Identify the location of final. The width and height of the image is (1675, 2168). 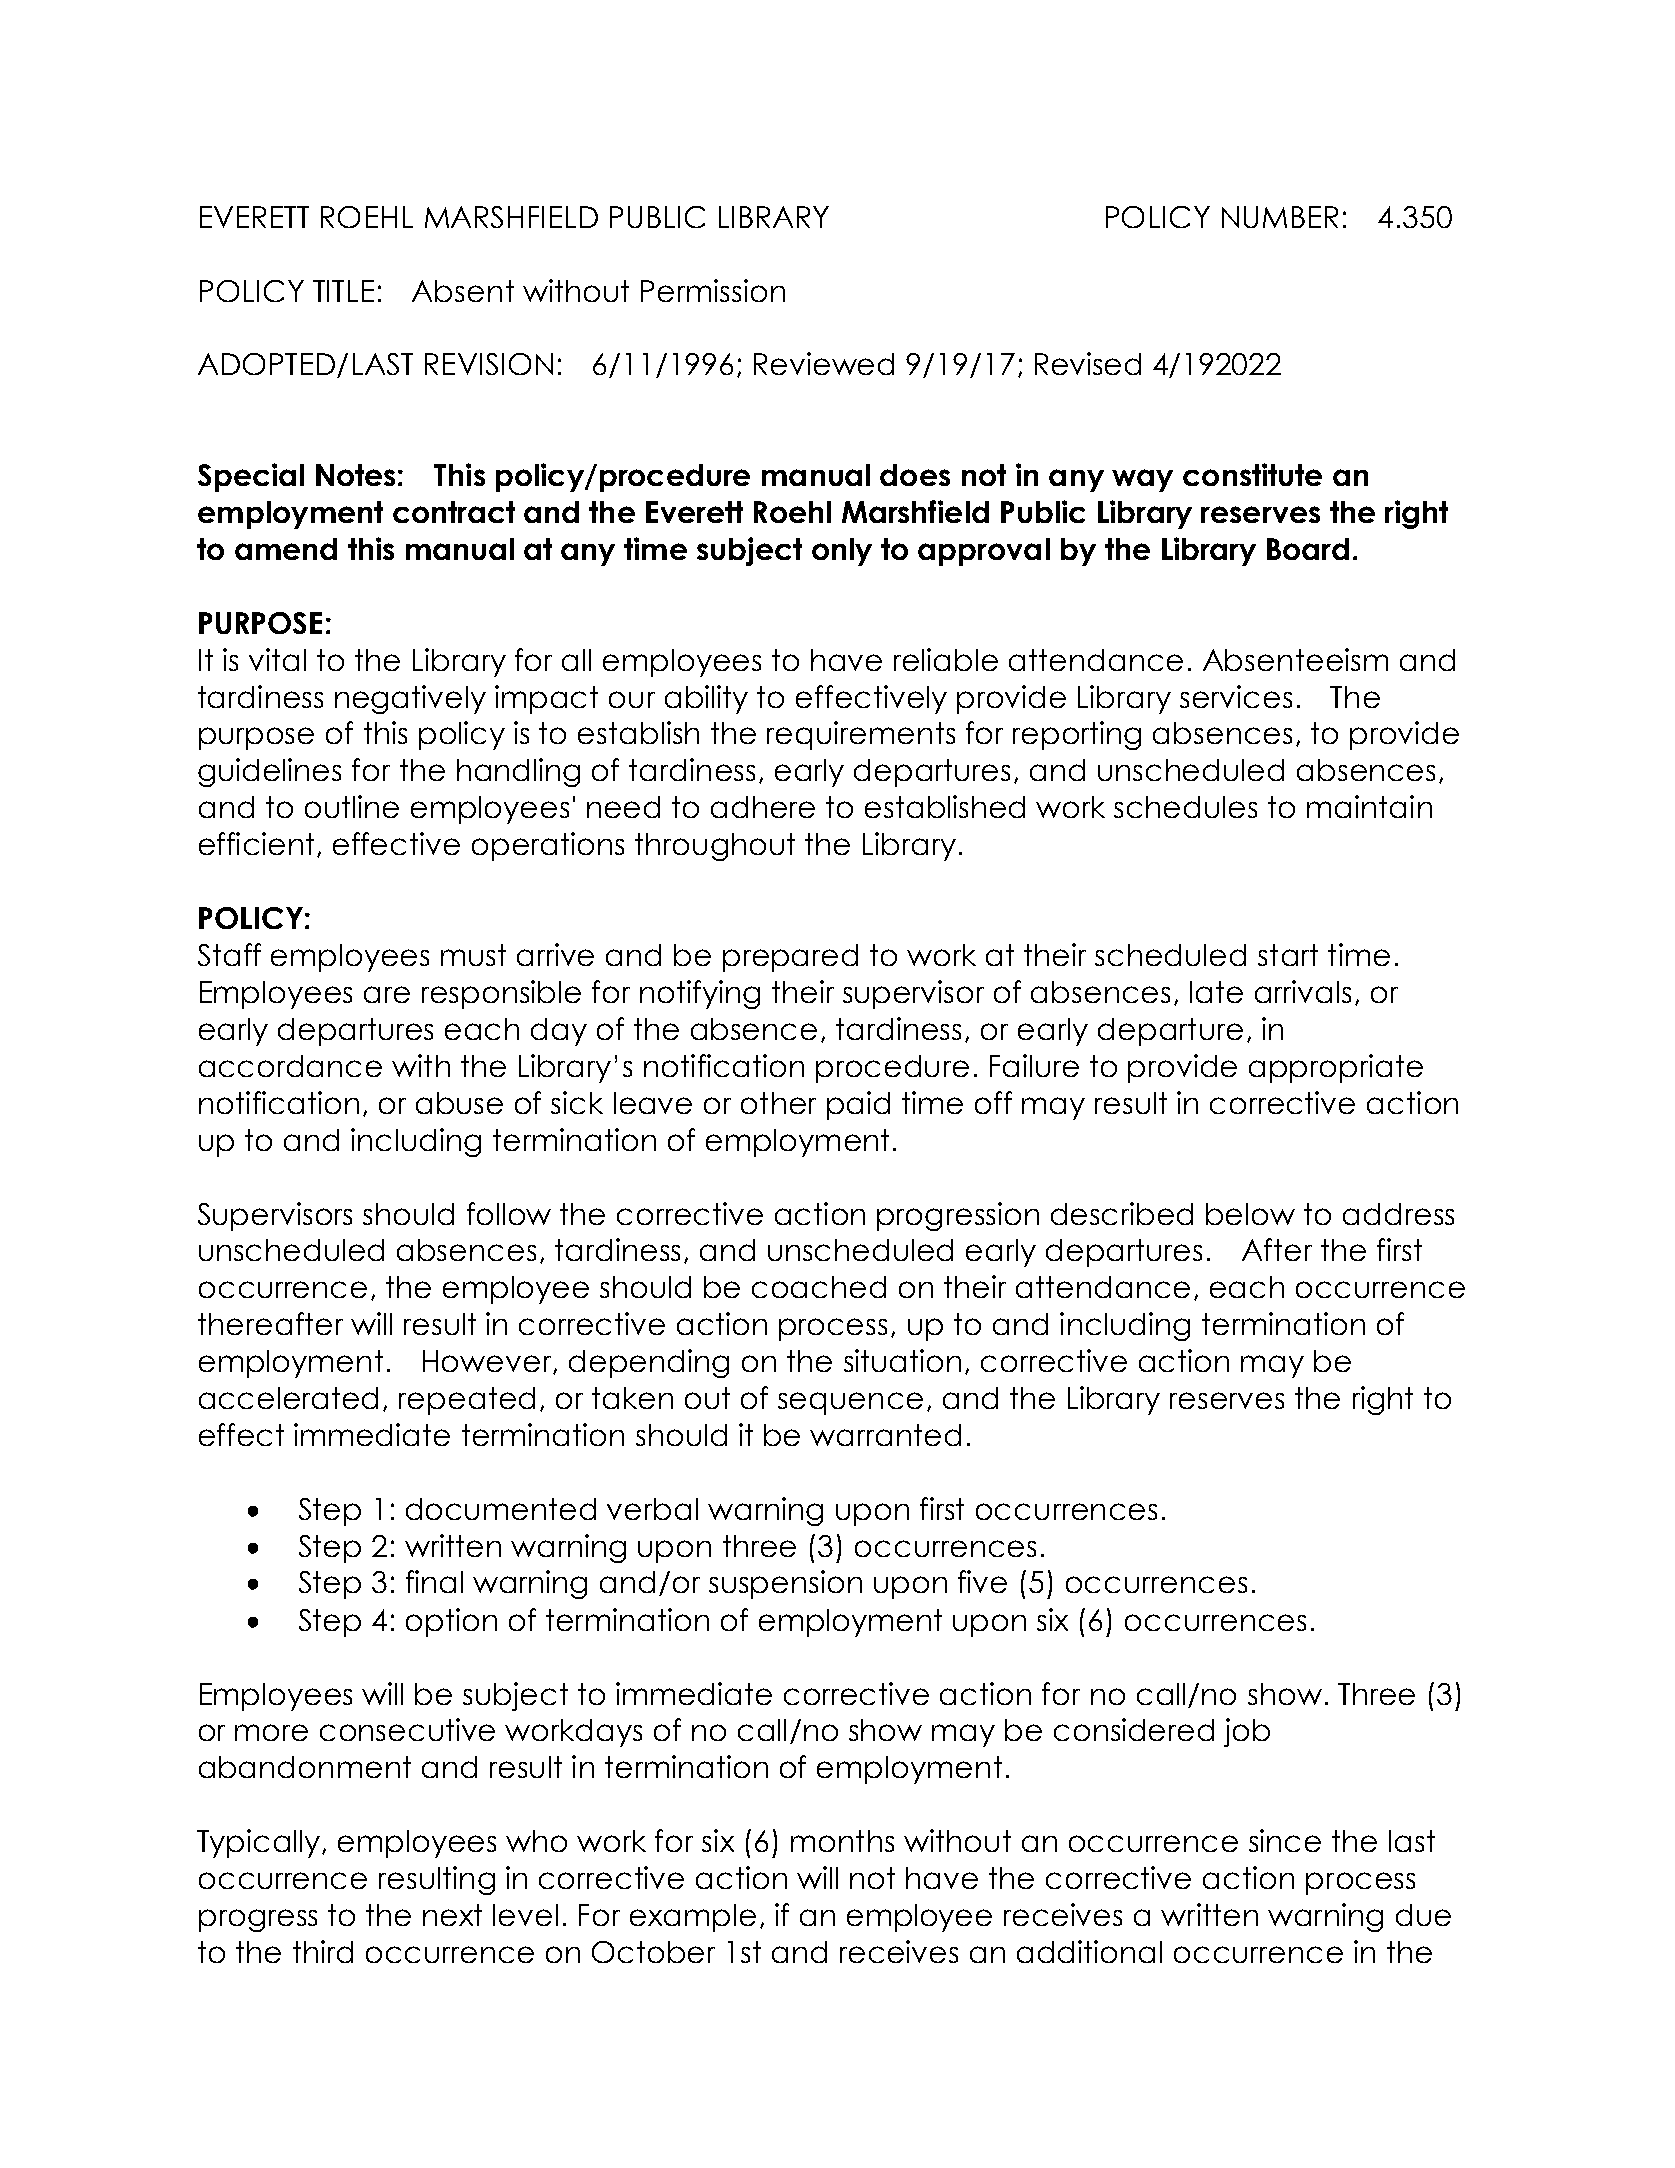
(434, 1581).
